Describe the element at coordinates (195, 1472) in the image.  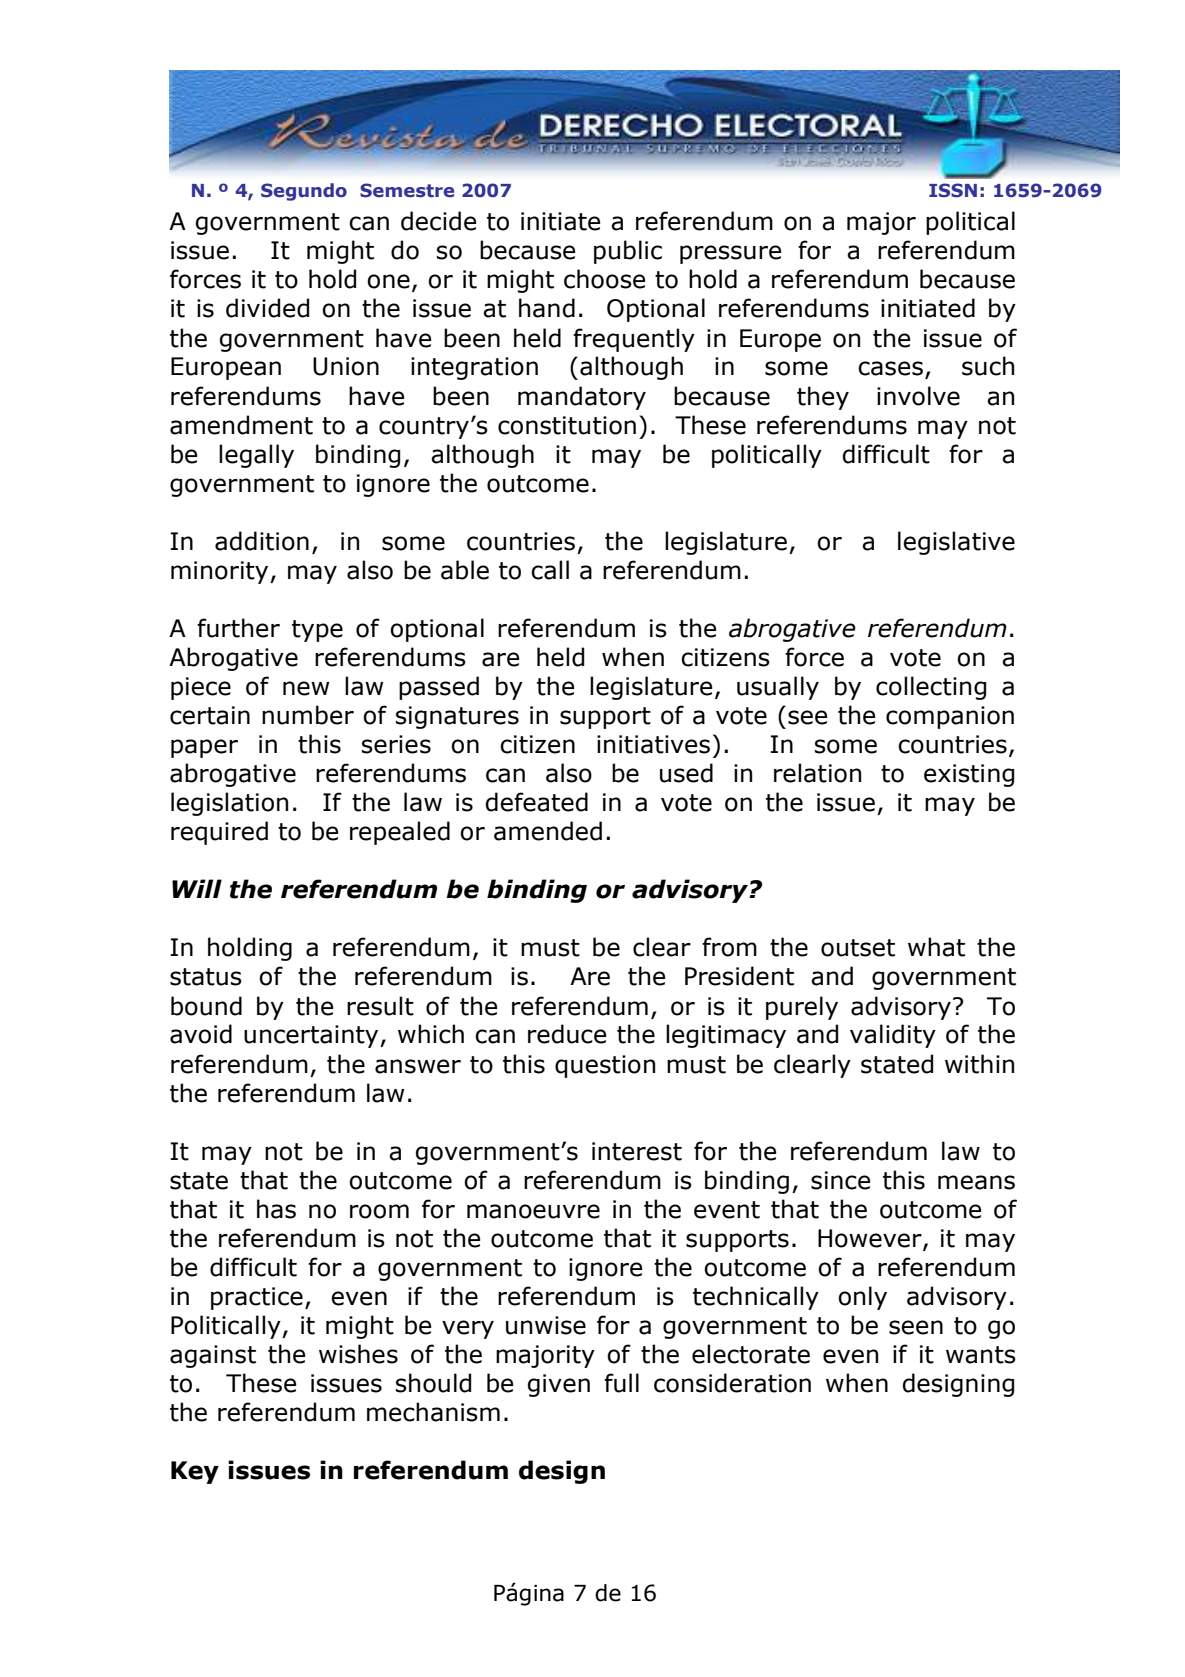
I see `Key` at that location.
